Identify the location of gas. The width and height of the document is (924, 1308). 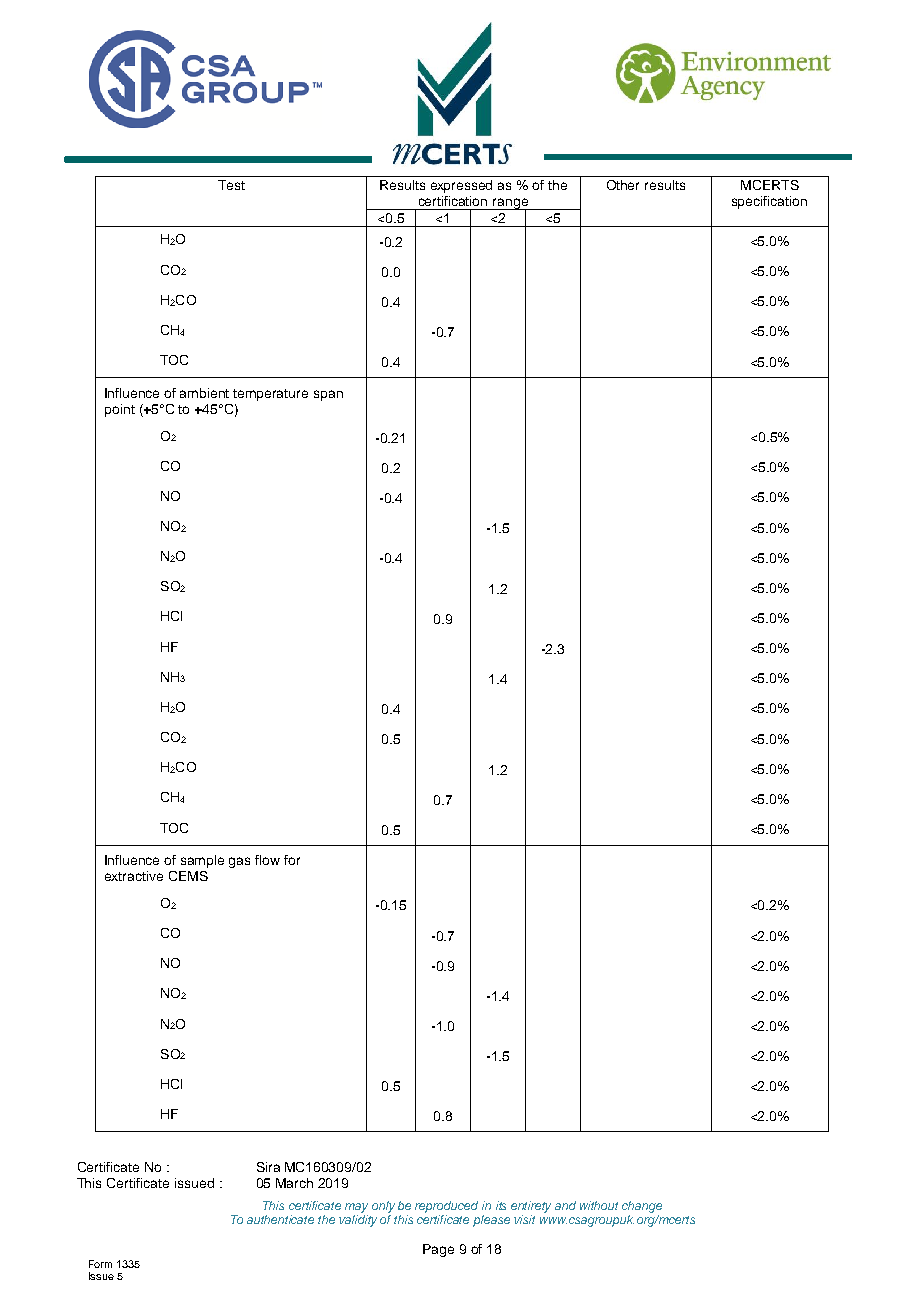
(239, 862).
